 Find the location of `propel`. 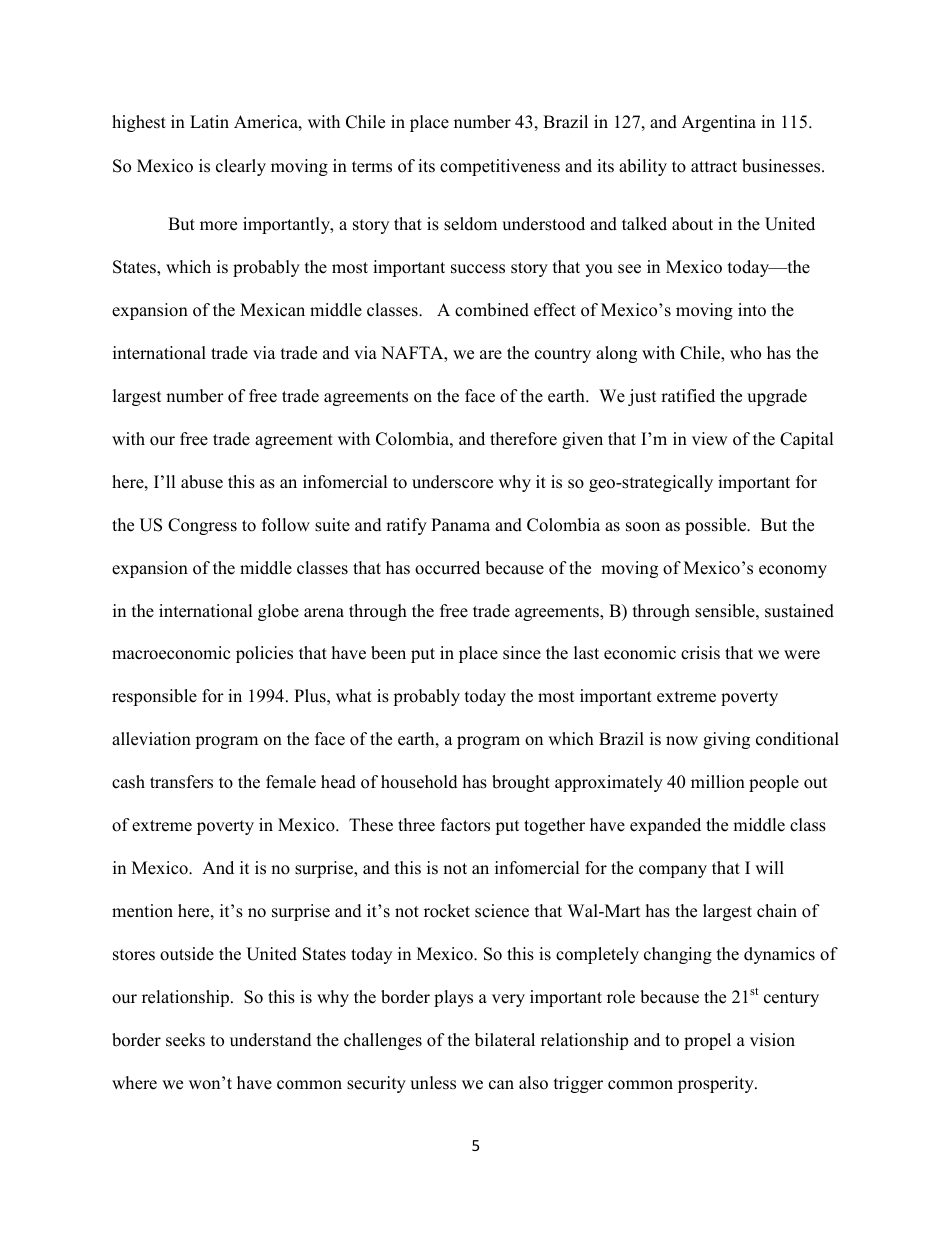

propel is located at coordinates (707, 1041).
